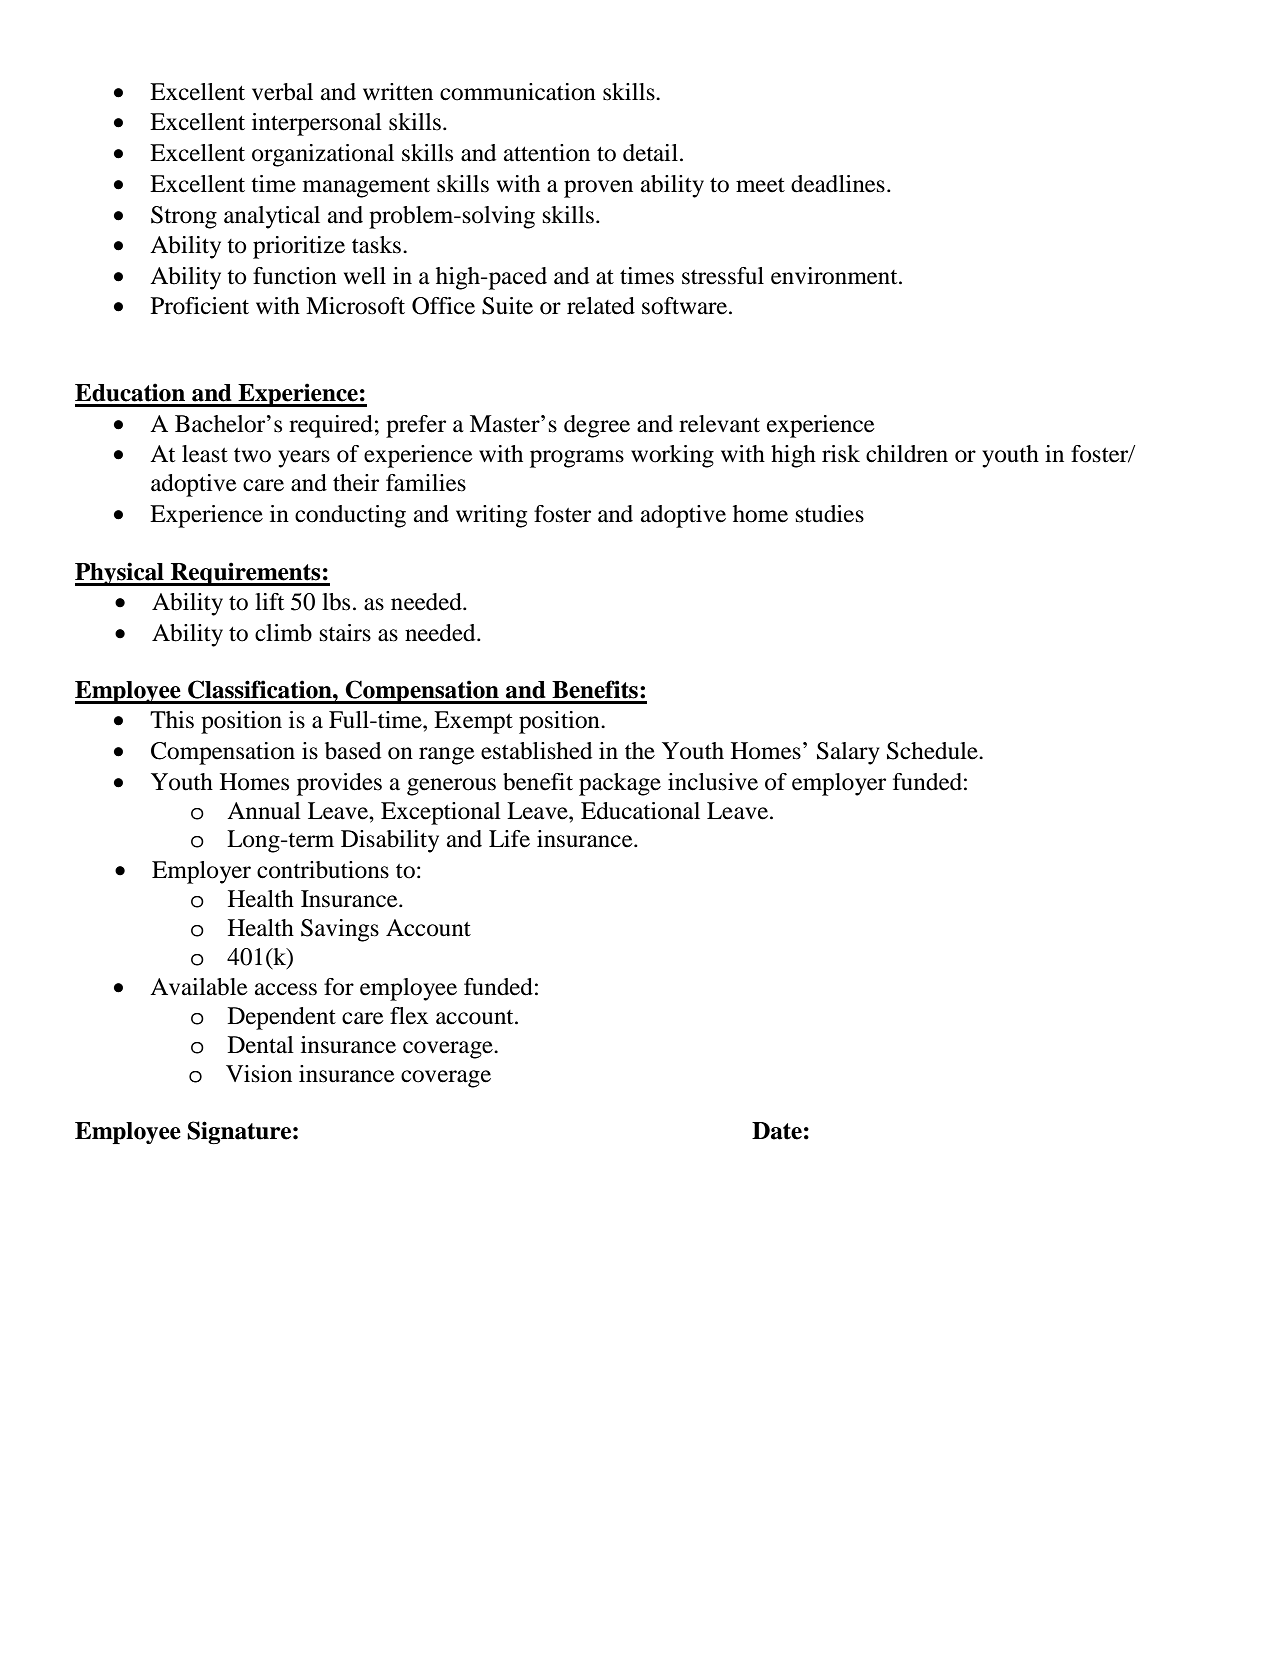  I want to click on Vision, so click(259, 1074).
